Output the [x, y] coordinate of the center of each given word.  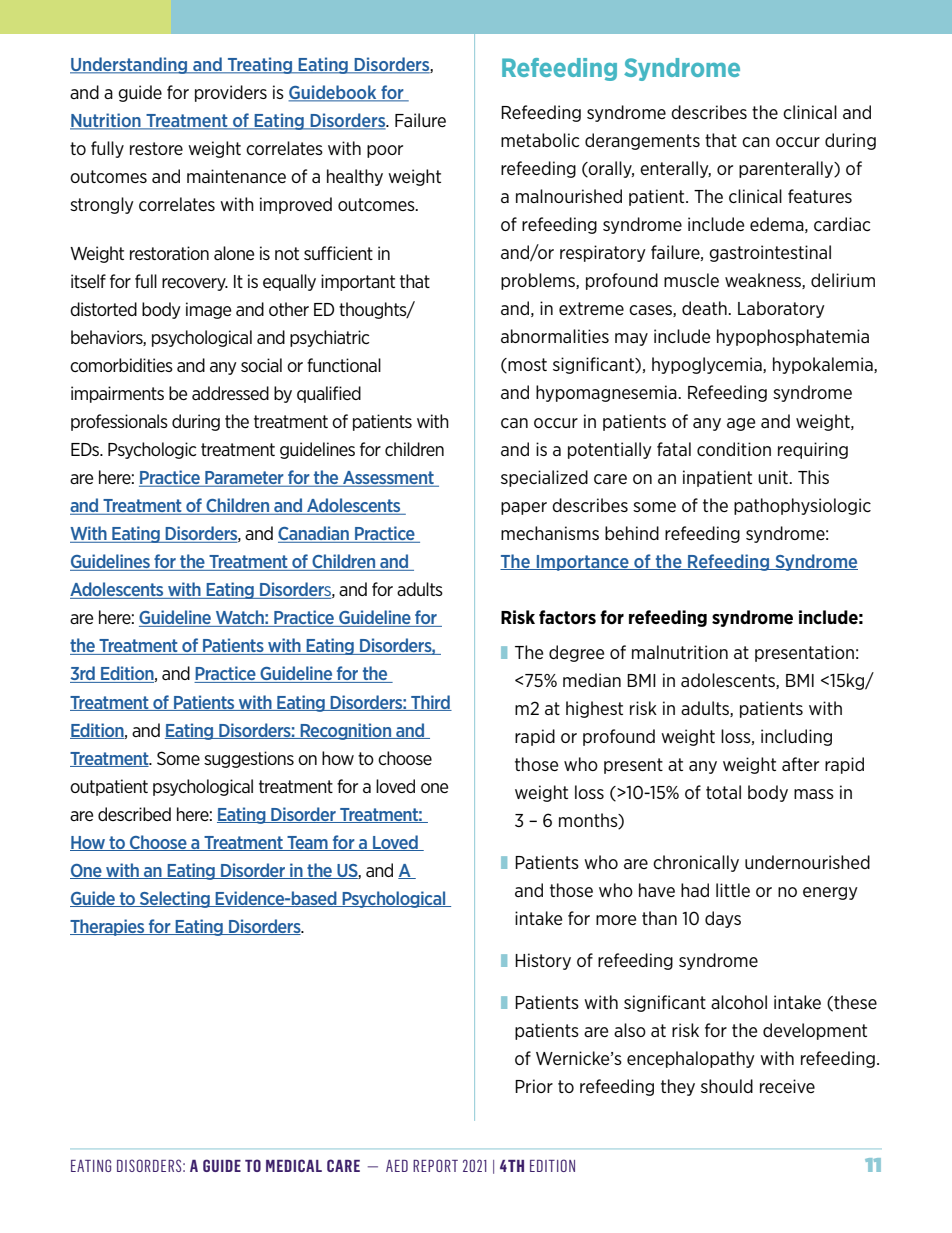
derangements [642, 141]
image [208, 310]
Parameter [244, 479]
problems [539, 281]
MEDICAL [294, 1165]
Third [430, 703]
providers [231, 93]
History [543, 961]
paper [524, 508]
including [796, 737]
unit [774, 477]
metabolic [540, 140]
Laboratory [781, 309]
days [723, 919]
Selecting [175, 899]
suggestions [249, 759]
